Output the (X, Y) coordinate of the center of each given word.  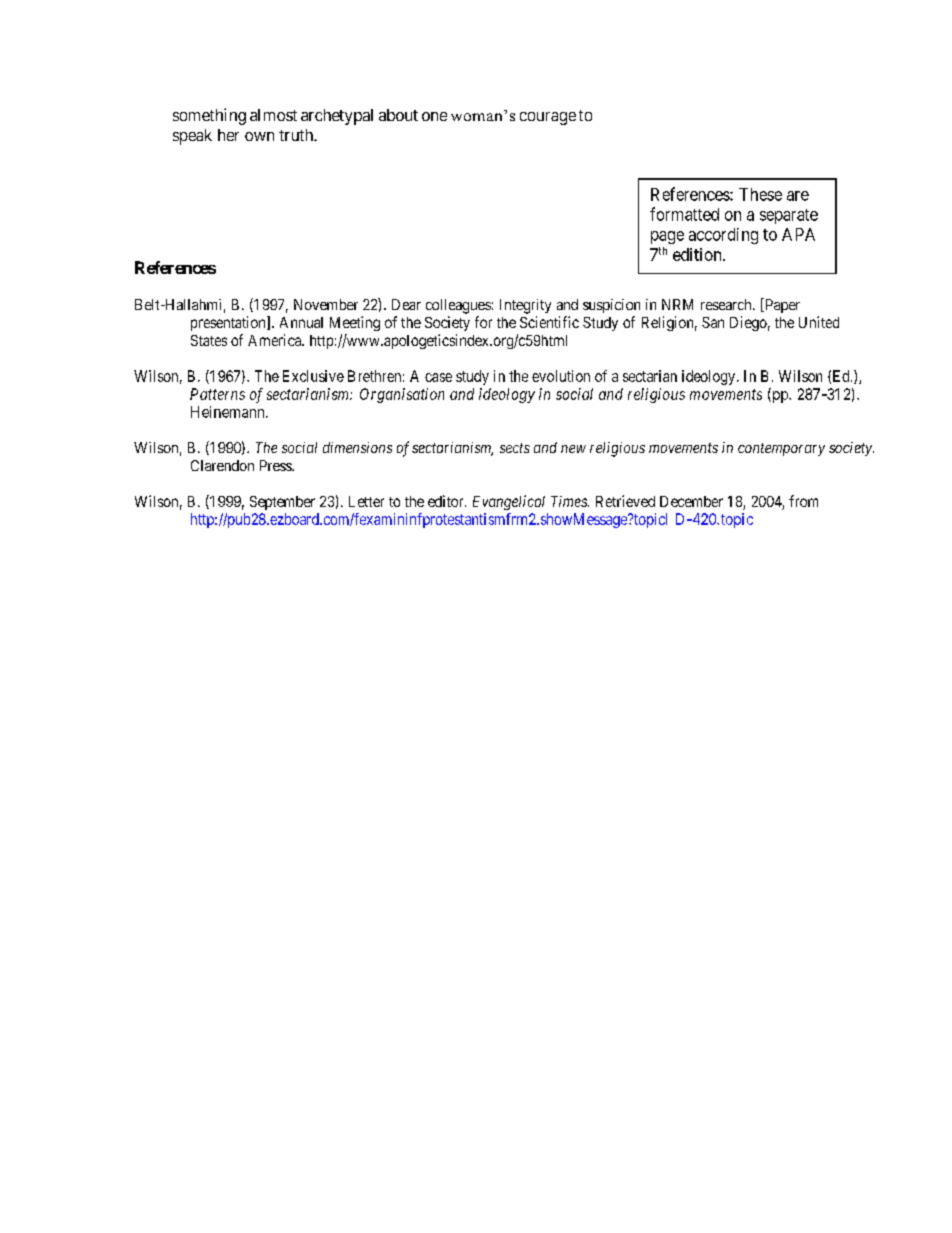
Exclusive (313, 376)
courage (548, 118)
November (326, 304)
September (282, 503)
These (760, 194)
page (667, 237)
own (259, 136)
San (713, 322)
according (723, 236)
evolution (561, 376)
